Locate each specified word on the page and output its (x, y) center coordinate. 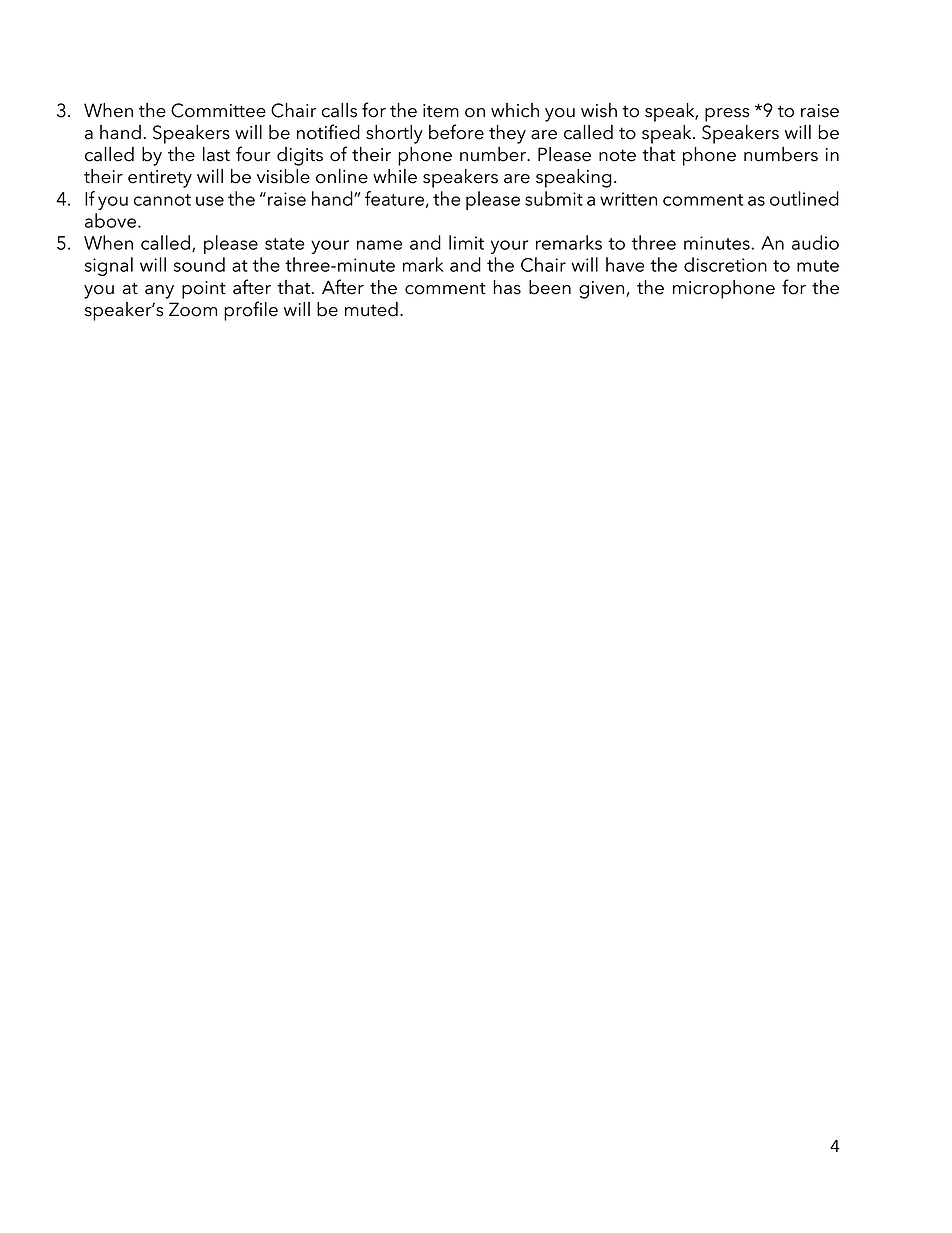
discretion (725, 264)
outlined (804, 198)
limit (466, 242)
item (441, 111)
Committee (218, 110)
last (216, 154)
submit (554, 198)
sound (199, 264)
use (210, 201)
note (617, 155)
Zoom (193, 309)
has (507, 287)
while (395, 176)
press (727, 115)
